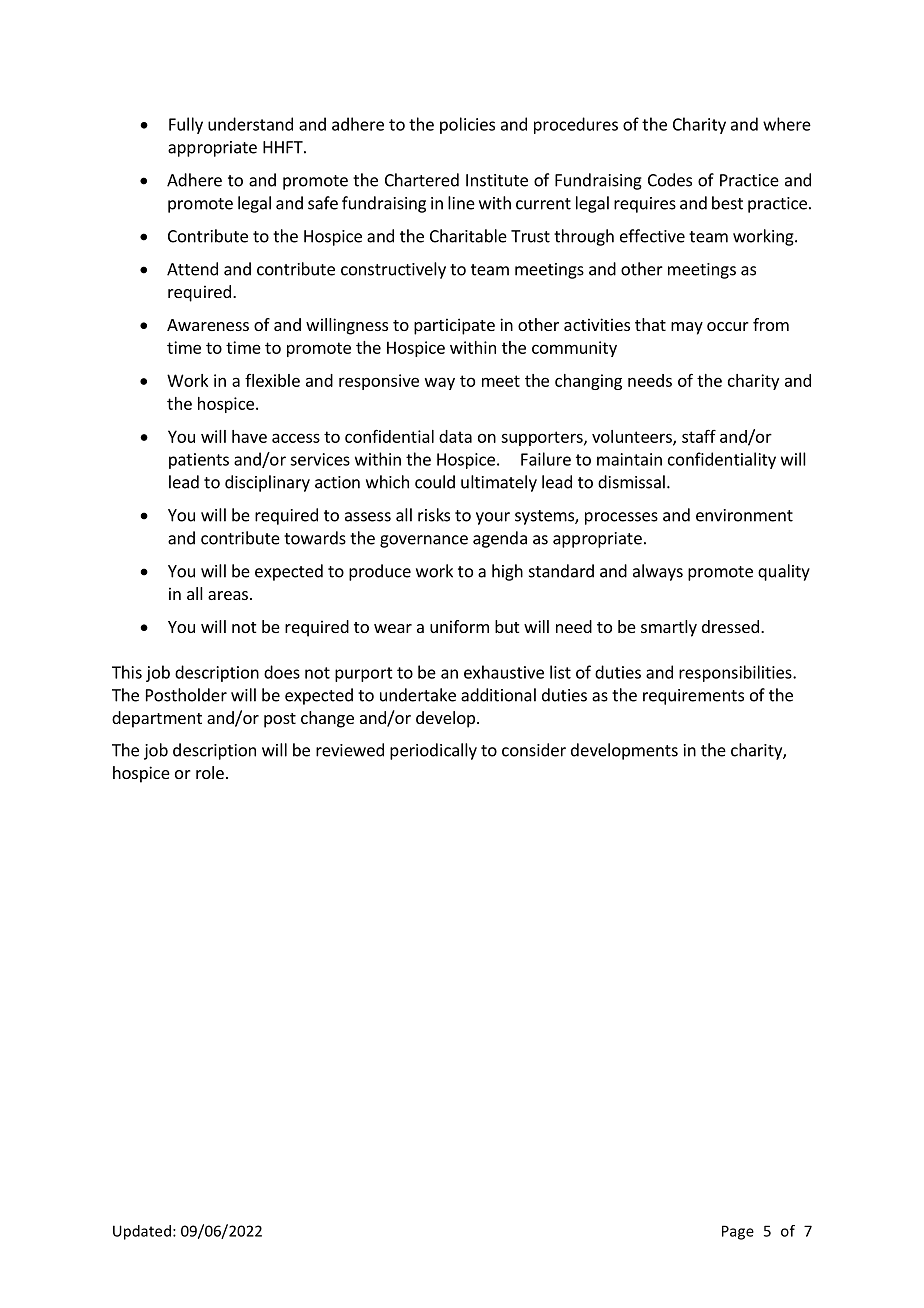  Describe the element at coordinates (534, 750) in the document. I see `consider` at that location.
